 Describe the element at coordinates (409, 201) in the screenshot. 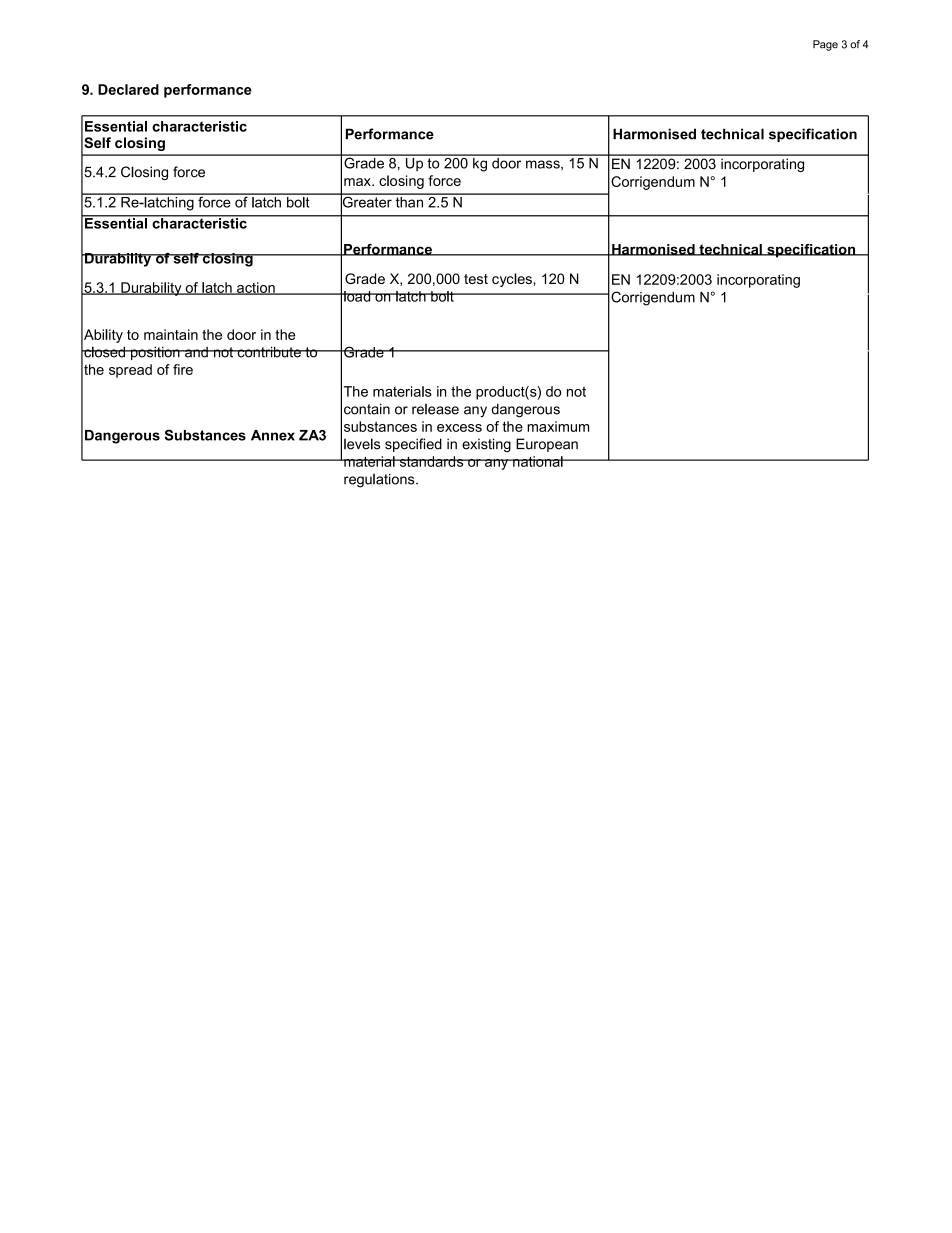

I see `than` at that location.
